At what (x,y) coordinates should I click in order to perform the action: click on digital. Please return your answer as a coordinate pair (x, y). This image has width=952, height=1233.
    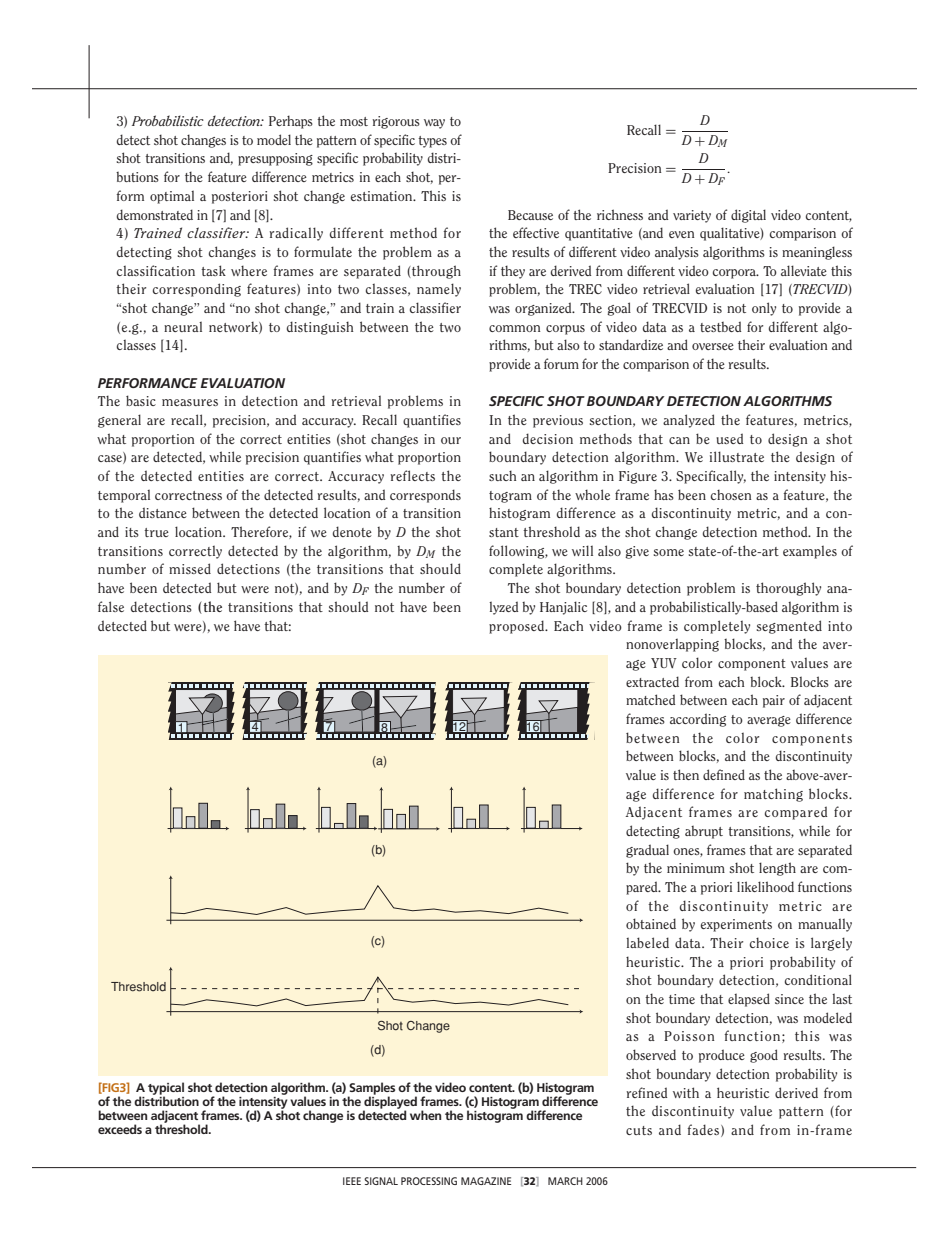
    Looking at the image, I should click on (748, 216).
